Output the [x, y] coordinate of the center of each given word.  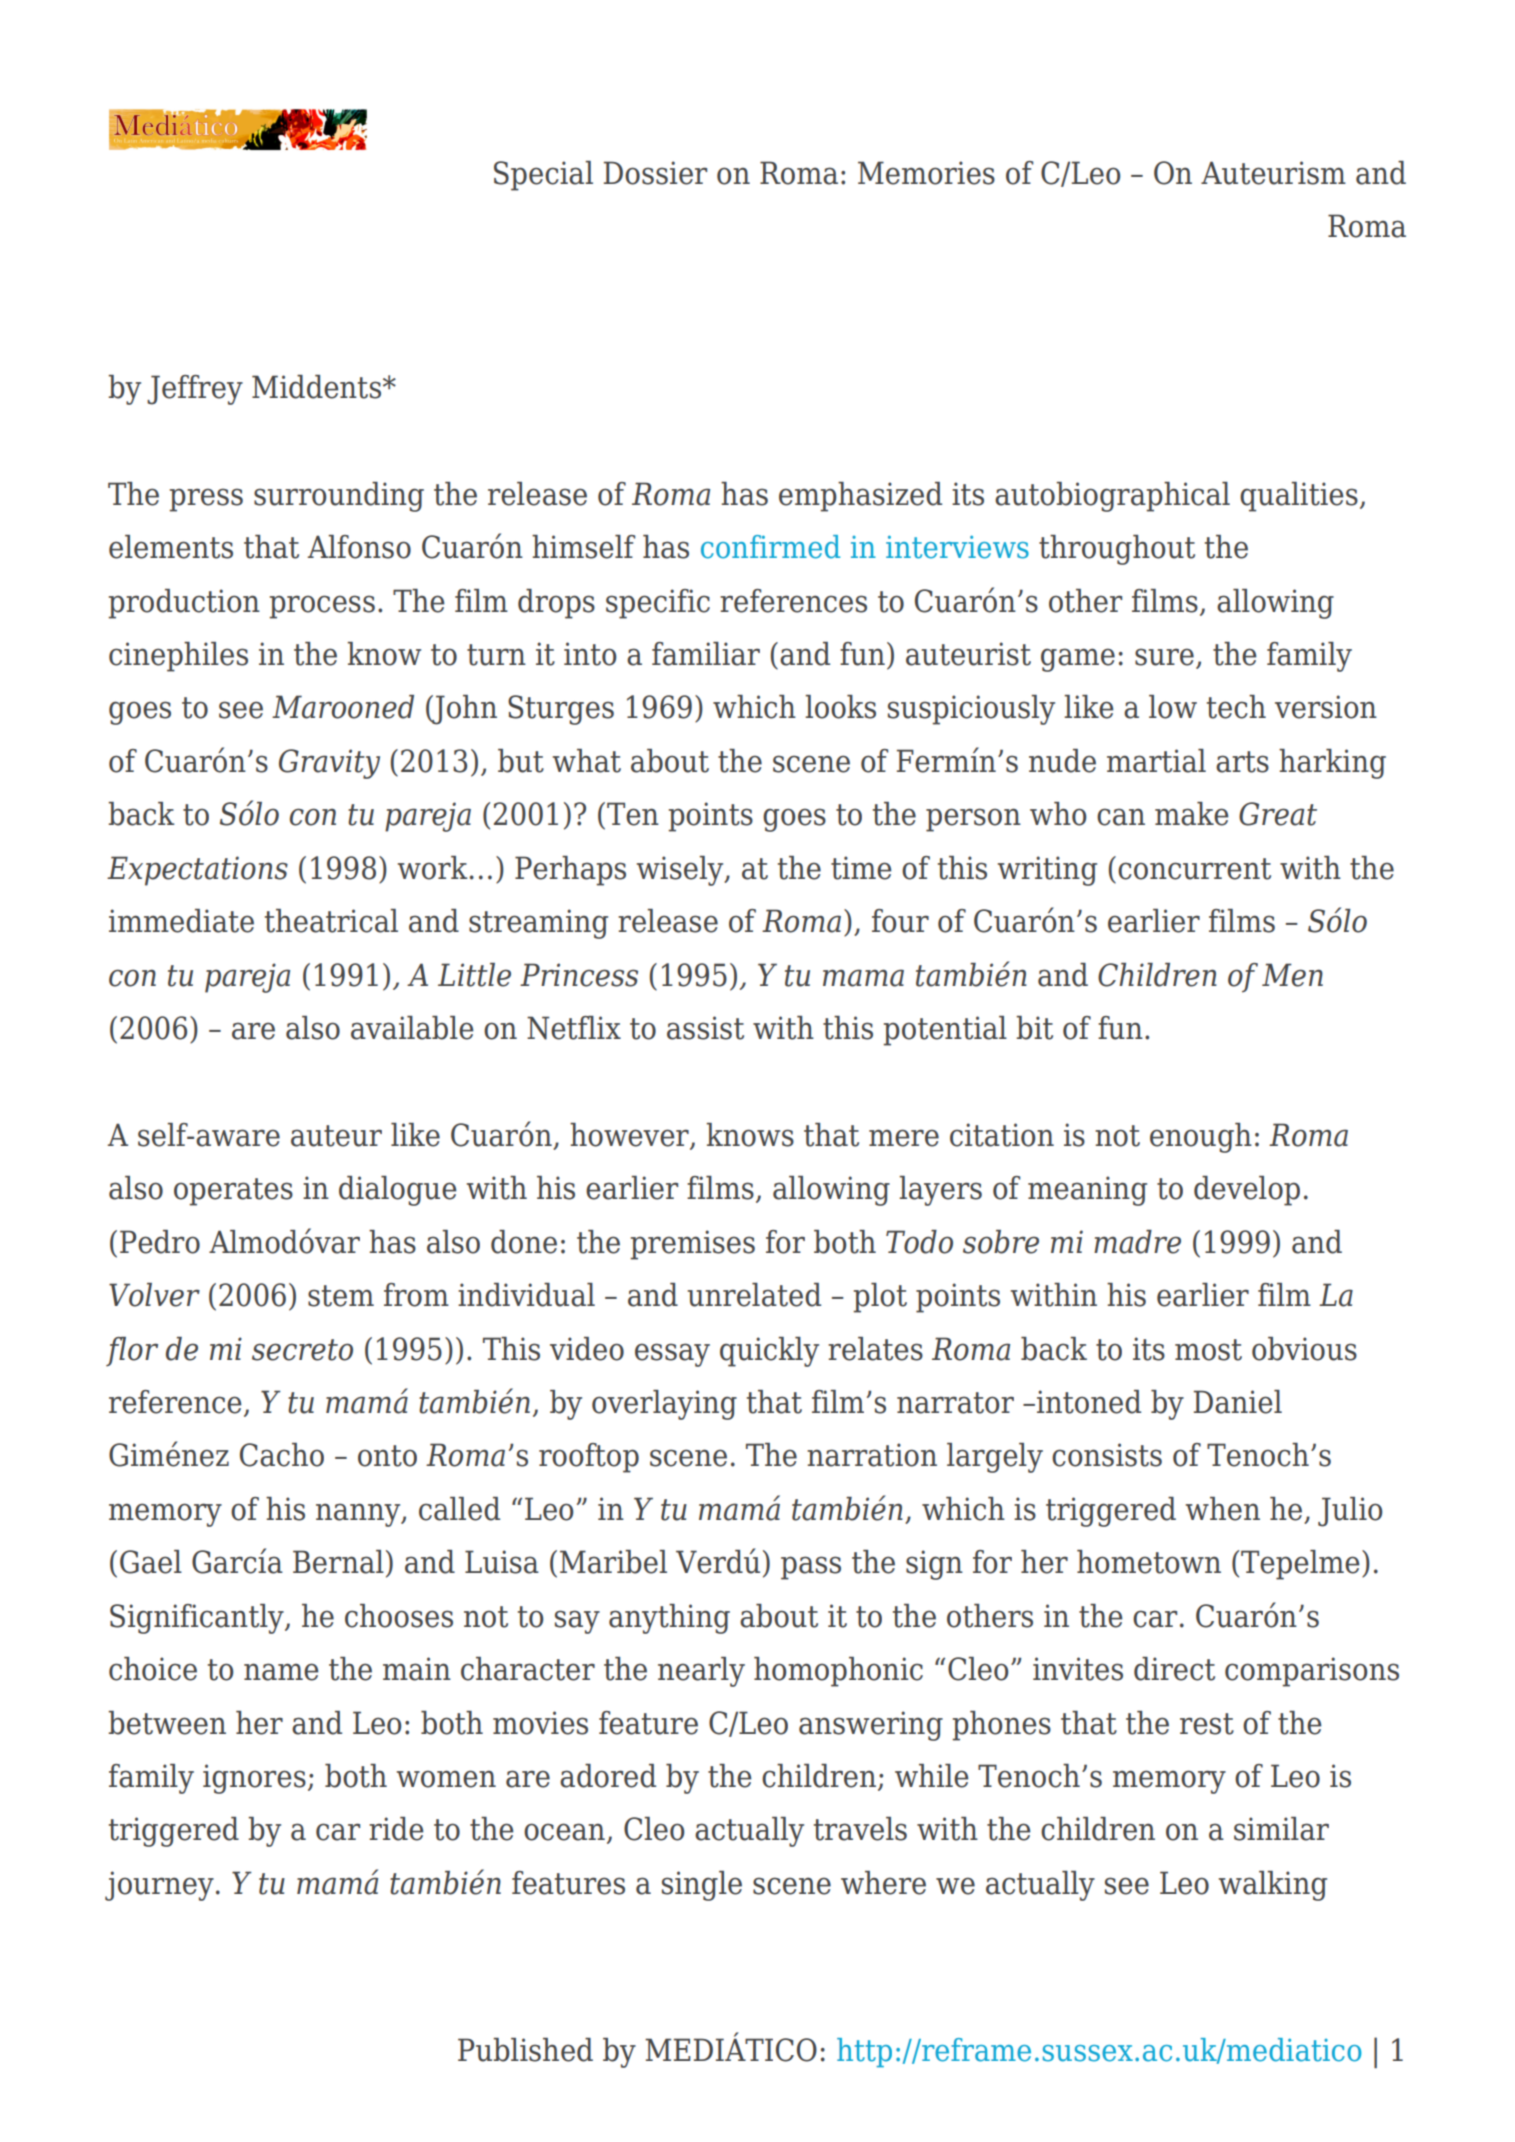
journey [159, 1886]
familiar [706, 654]
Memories [926, 173]
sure [1164, 657]
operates [233, 1192]
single [702, 1886]
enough [1201, 1138]
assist [705, 1028]
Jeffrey [195, 390]
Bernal [338, 1562]
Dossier [655, 173]
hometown [1149, 1562]
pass [811, 1568]
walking [1273, 1886]
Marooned [343, 707]
